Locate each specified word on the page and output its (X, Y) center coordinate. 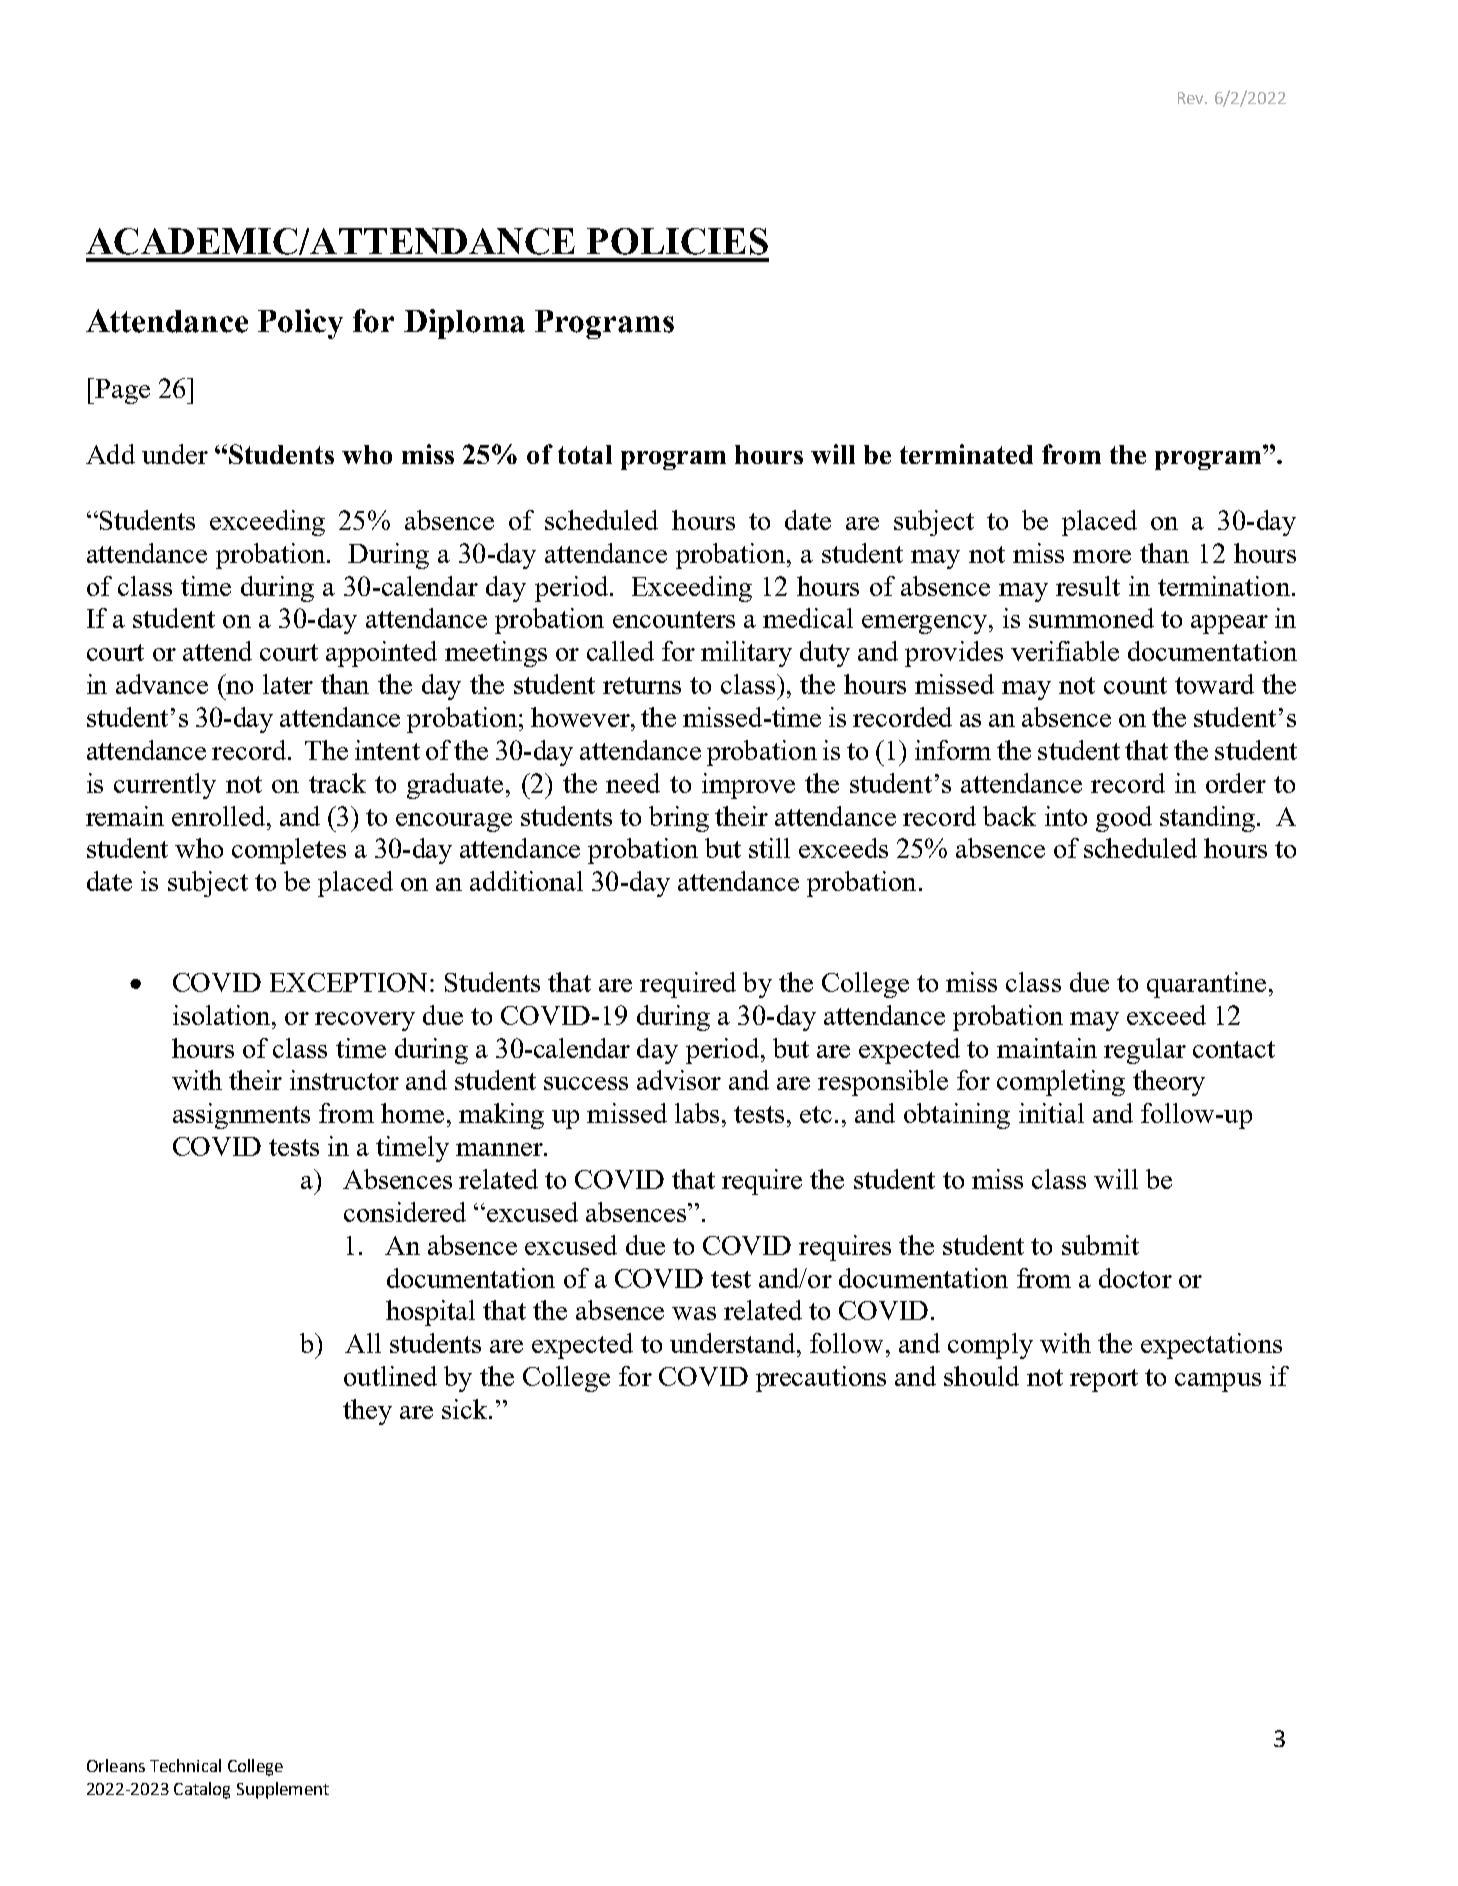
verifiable (1065, 651)
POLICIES (677, 241)
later (288, 684)
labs (697, 1113)
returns (642, 685)
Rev (1192, 98)
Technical (185, 1765)
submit (1100, 1245)
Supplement (283, 1790)
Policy (300, 324)
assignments (241, 1116)
